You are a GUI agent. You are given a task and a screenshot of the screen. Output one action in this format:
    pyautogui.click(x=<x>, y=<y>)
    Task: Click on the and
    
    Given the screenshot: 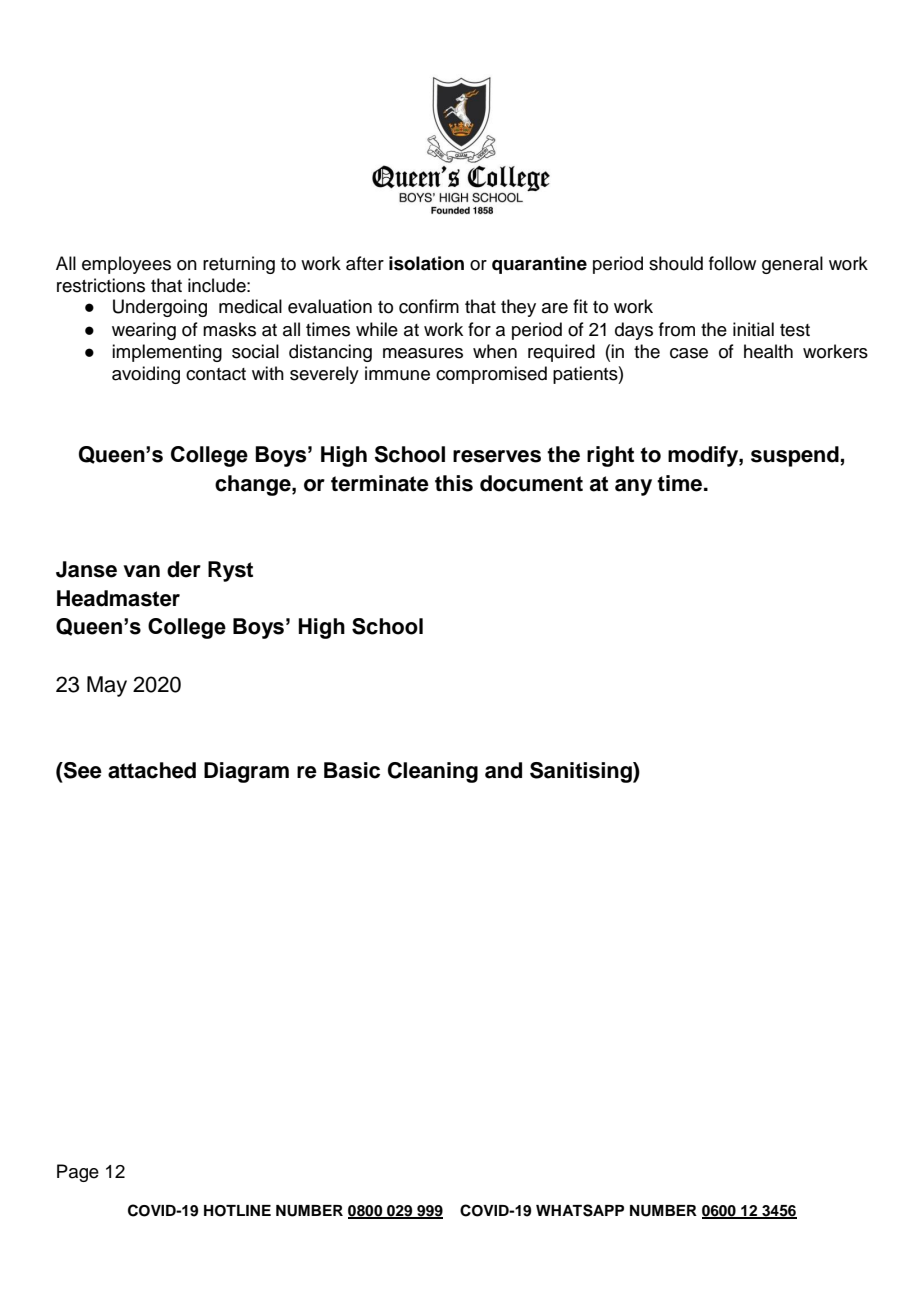 What is the action you would take?
    pyautogui.click(x=503, y=770)
